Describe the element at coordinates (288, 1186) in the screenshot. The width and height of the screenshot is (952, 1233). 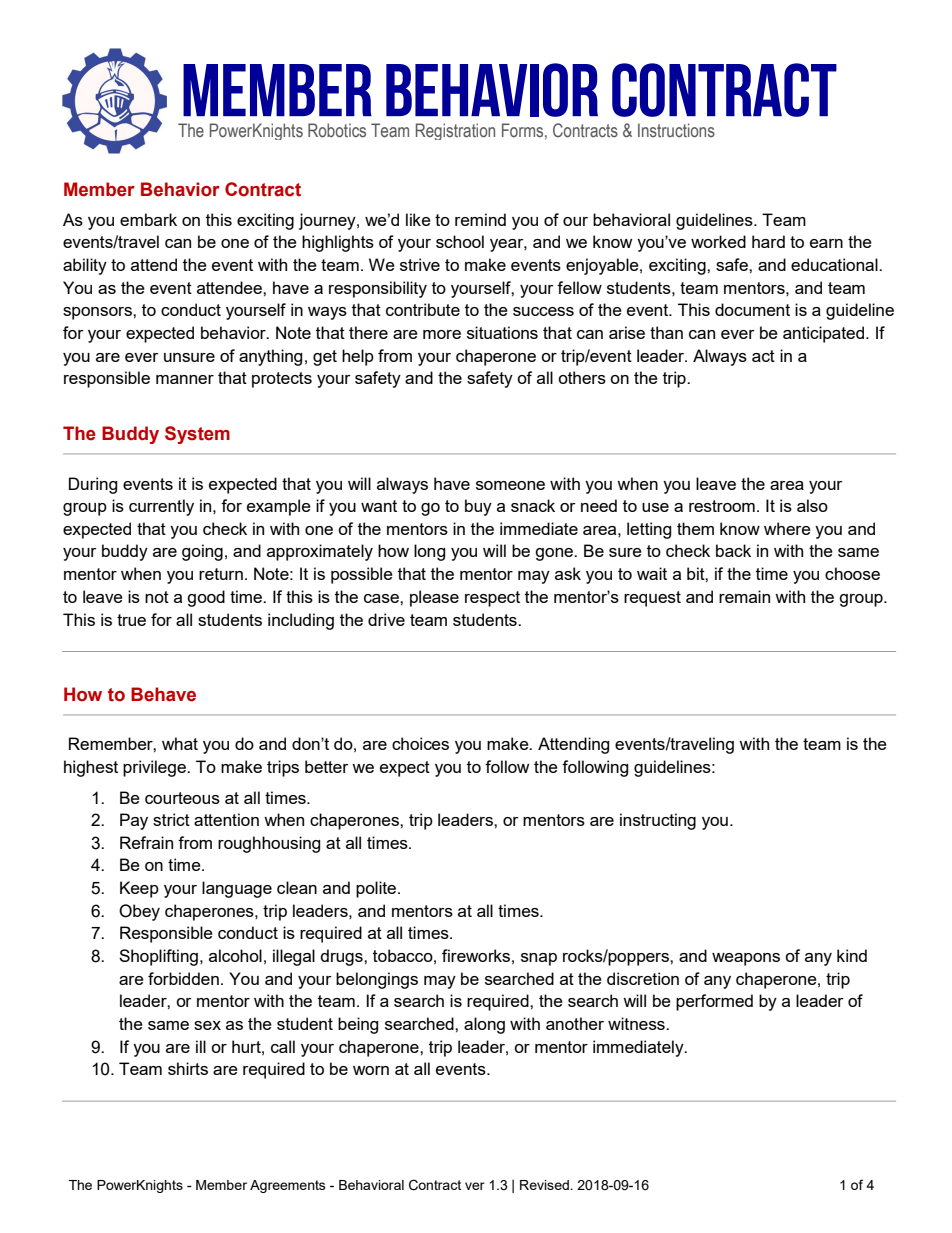
I see `Agreements` at that location.
